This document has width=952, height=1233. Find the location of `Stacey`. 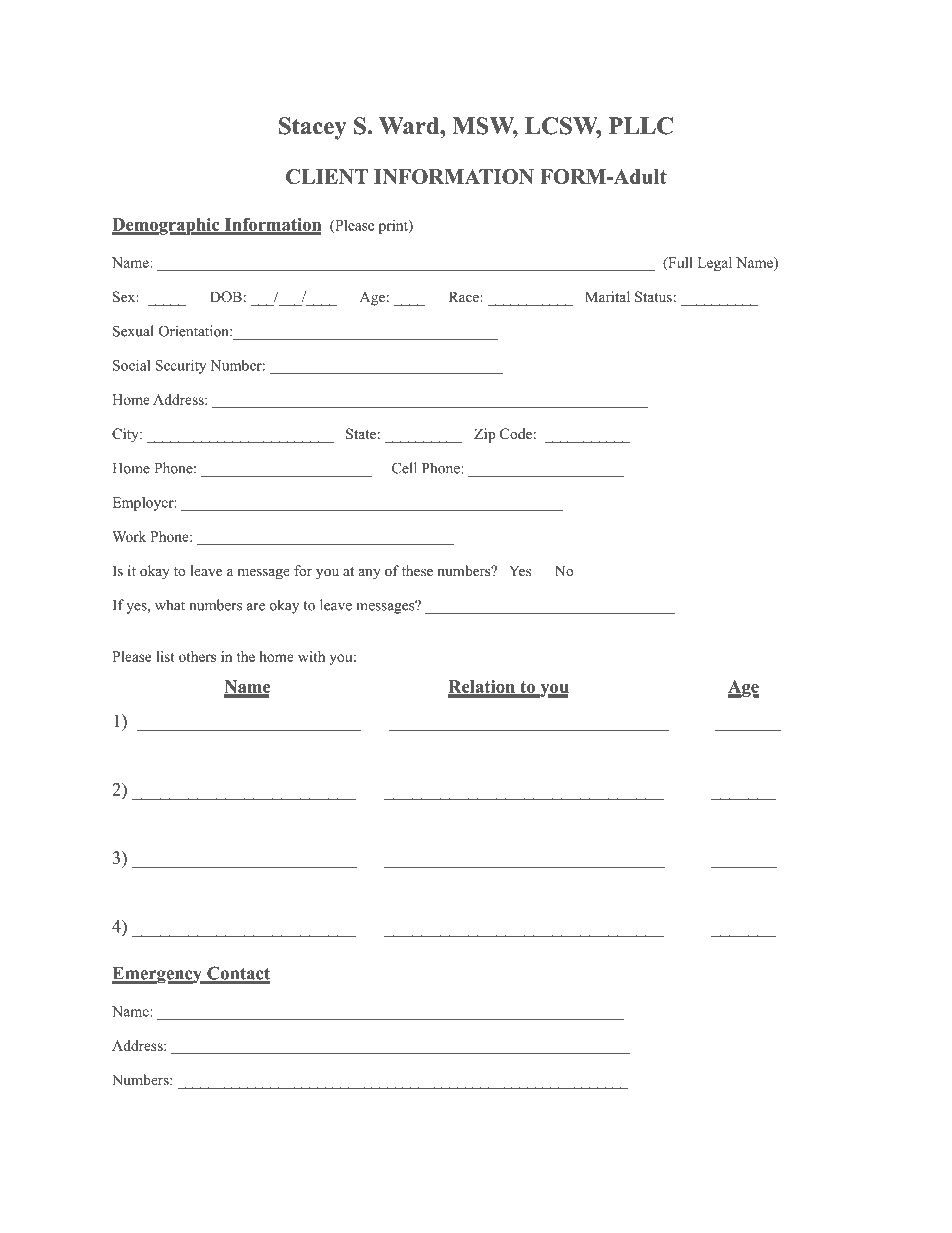

Stacey is located at coordinates (312, 128).
